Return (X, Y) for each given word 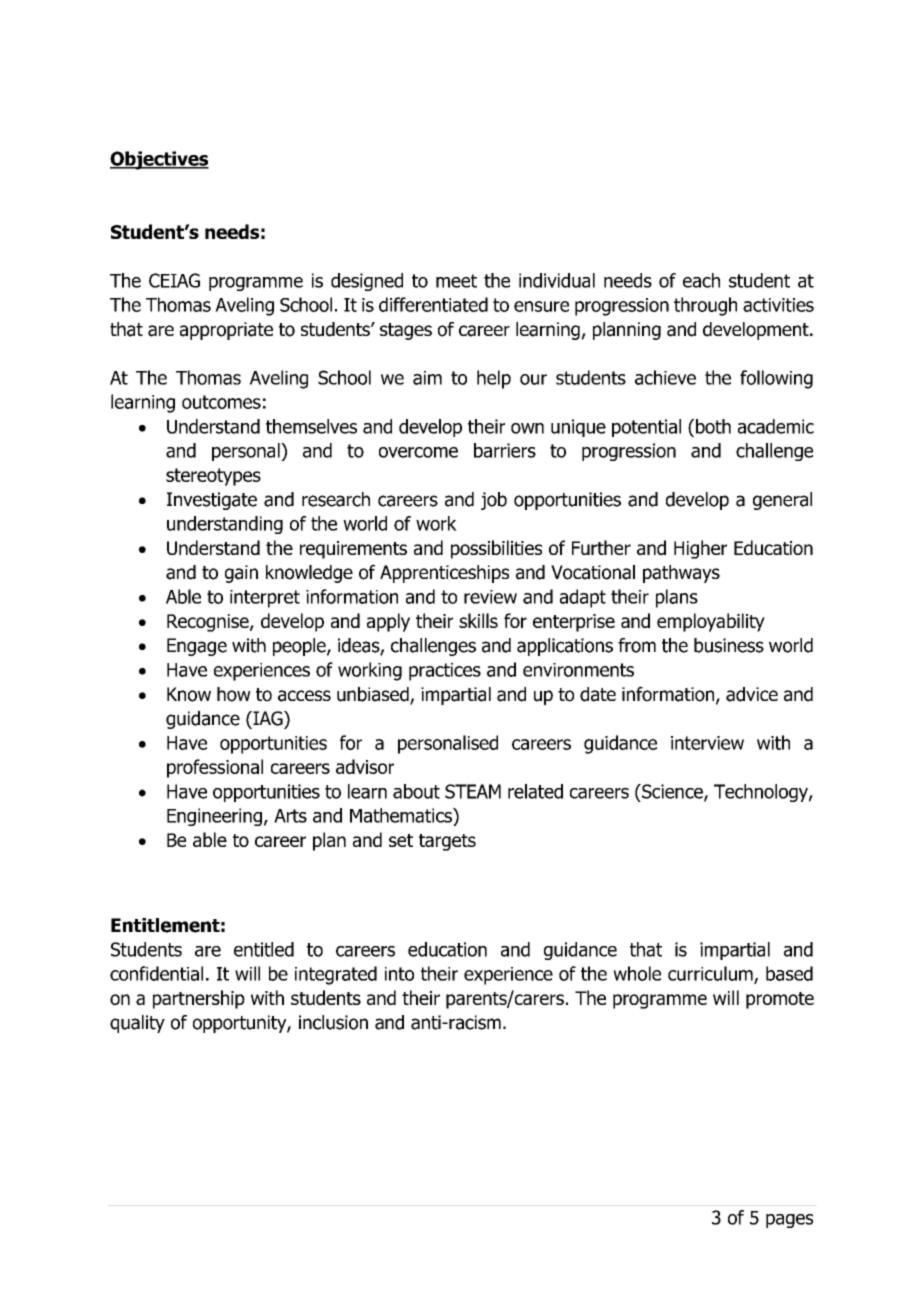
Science (672, 792)
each (701, 280)
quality (137, 1024)
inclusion (333, 1022)
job (494, 501)
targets (447, 842)
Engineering (214, 817)
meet (456, 281)
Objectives (159, 160)
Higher (700, 549)
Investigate (212, 501)
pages (789, 1221)
